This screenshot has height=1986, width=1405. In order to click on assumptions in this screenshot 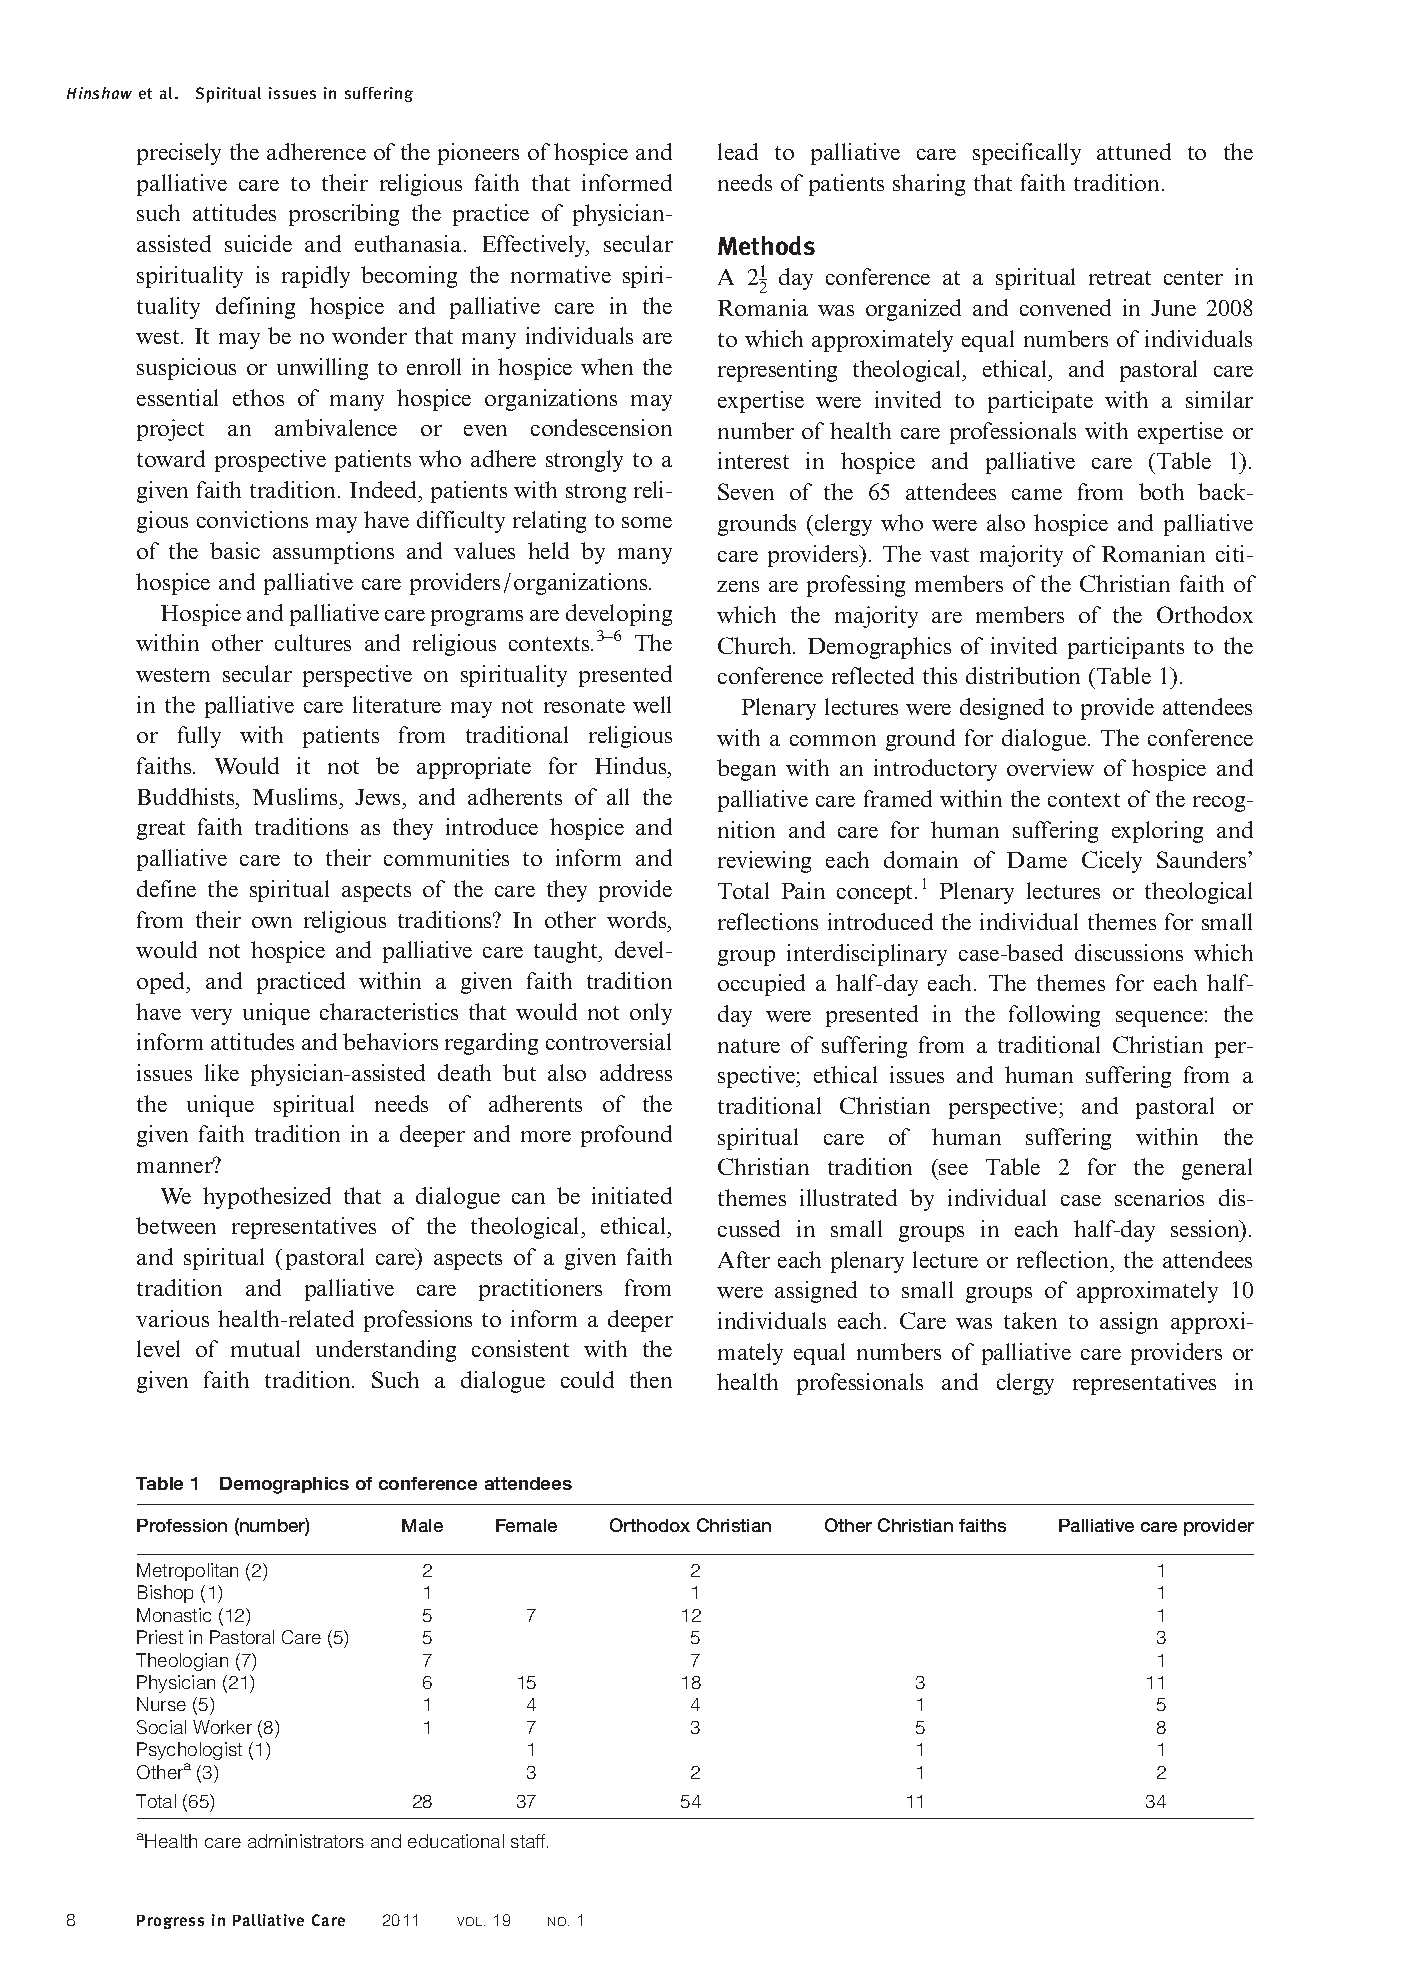, I will do `click(333, 553)`.
